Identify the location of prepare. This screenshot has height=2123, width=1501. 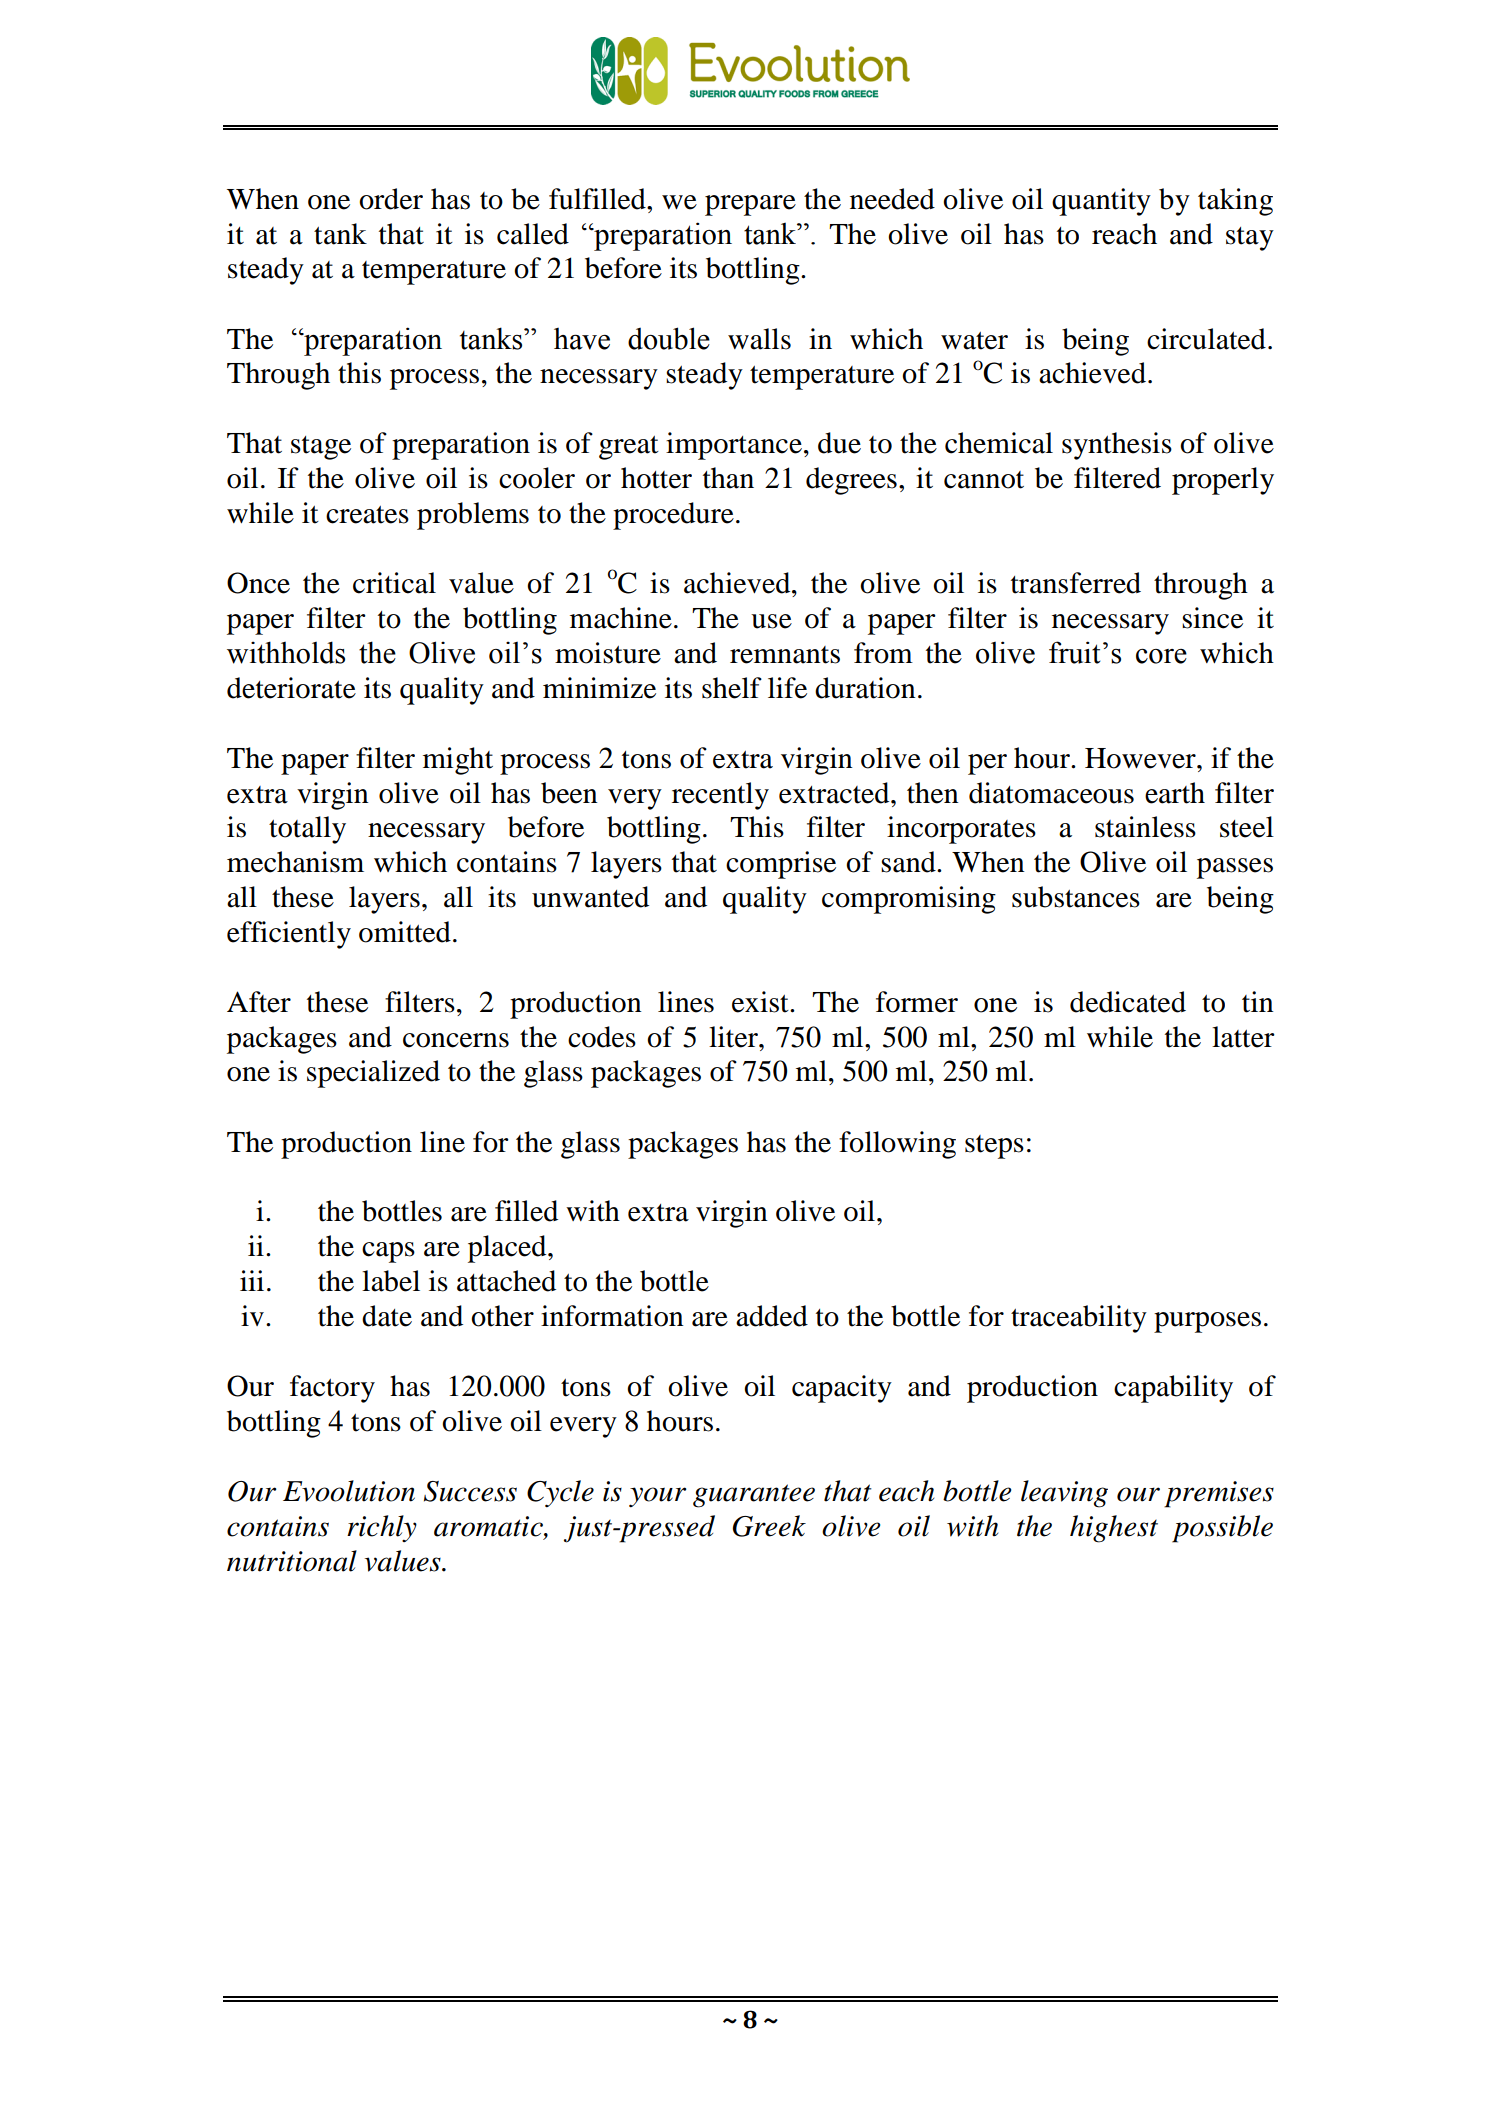
(750, 205).
